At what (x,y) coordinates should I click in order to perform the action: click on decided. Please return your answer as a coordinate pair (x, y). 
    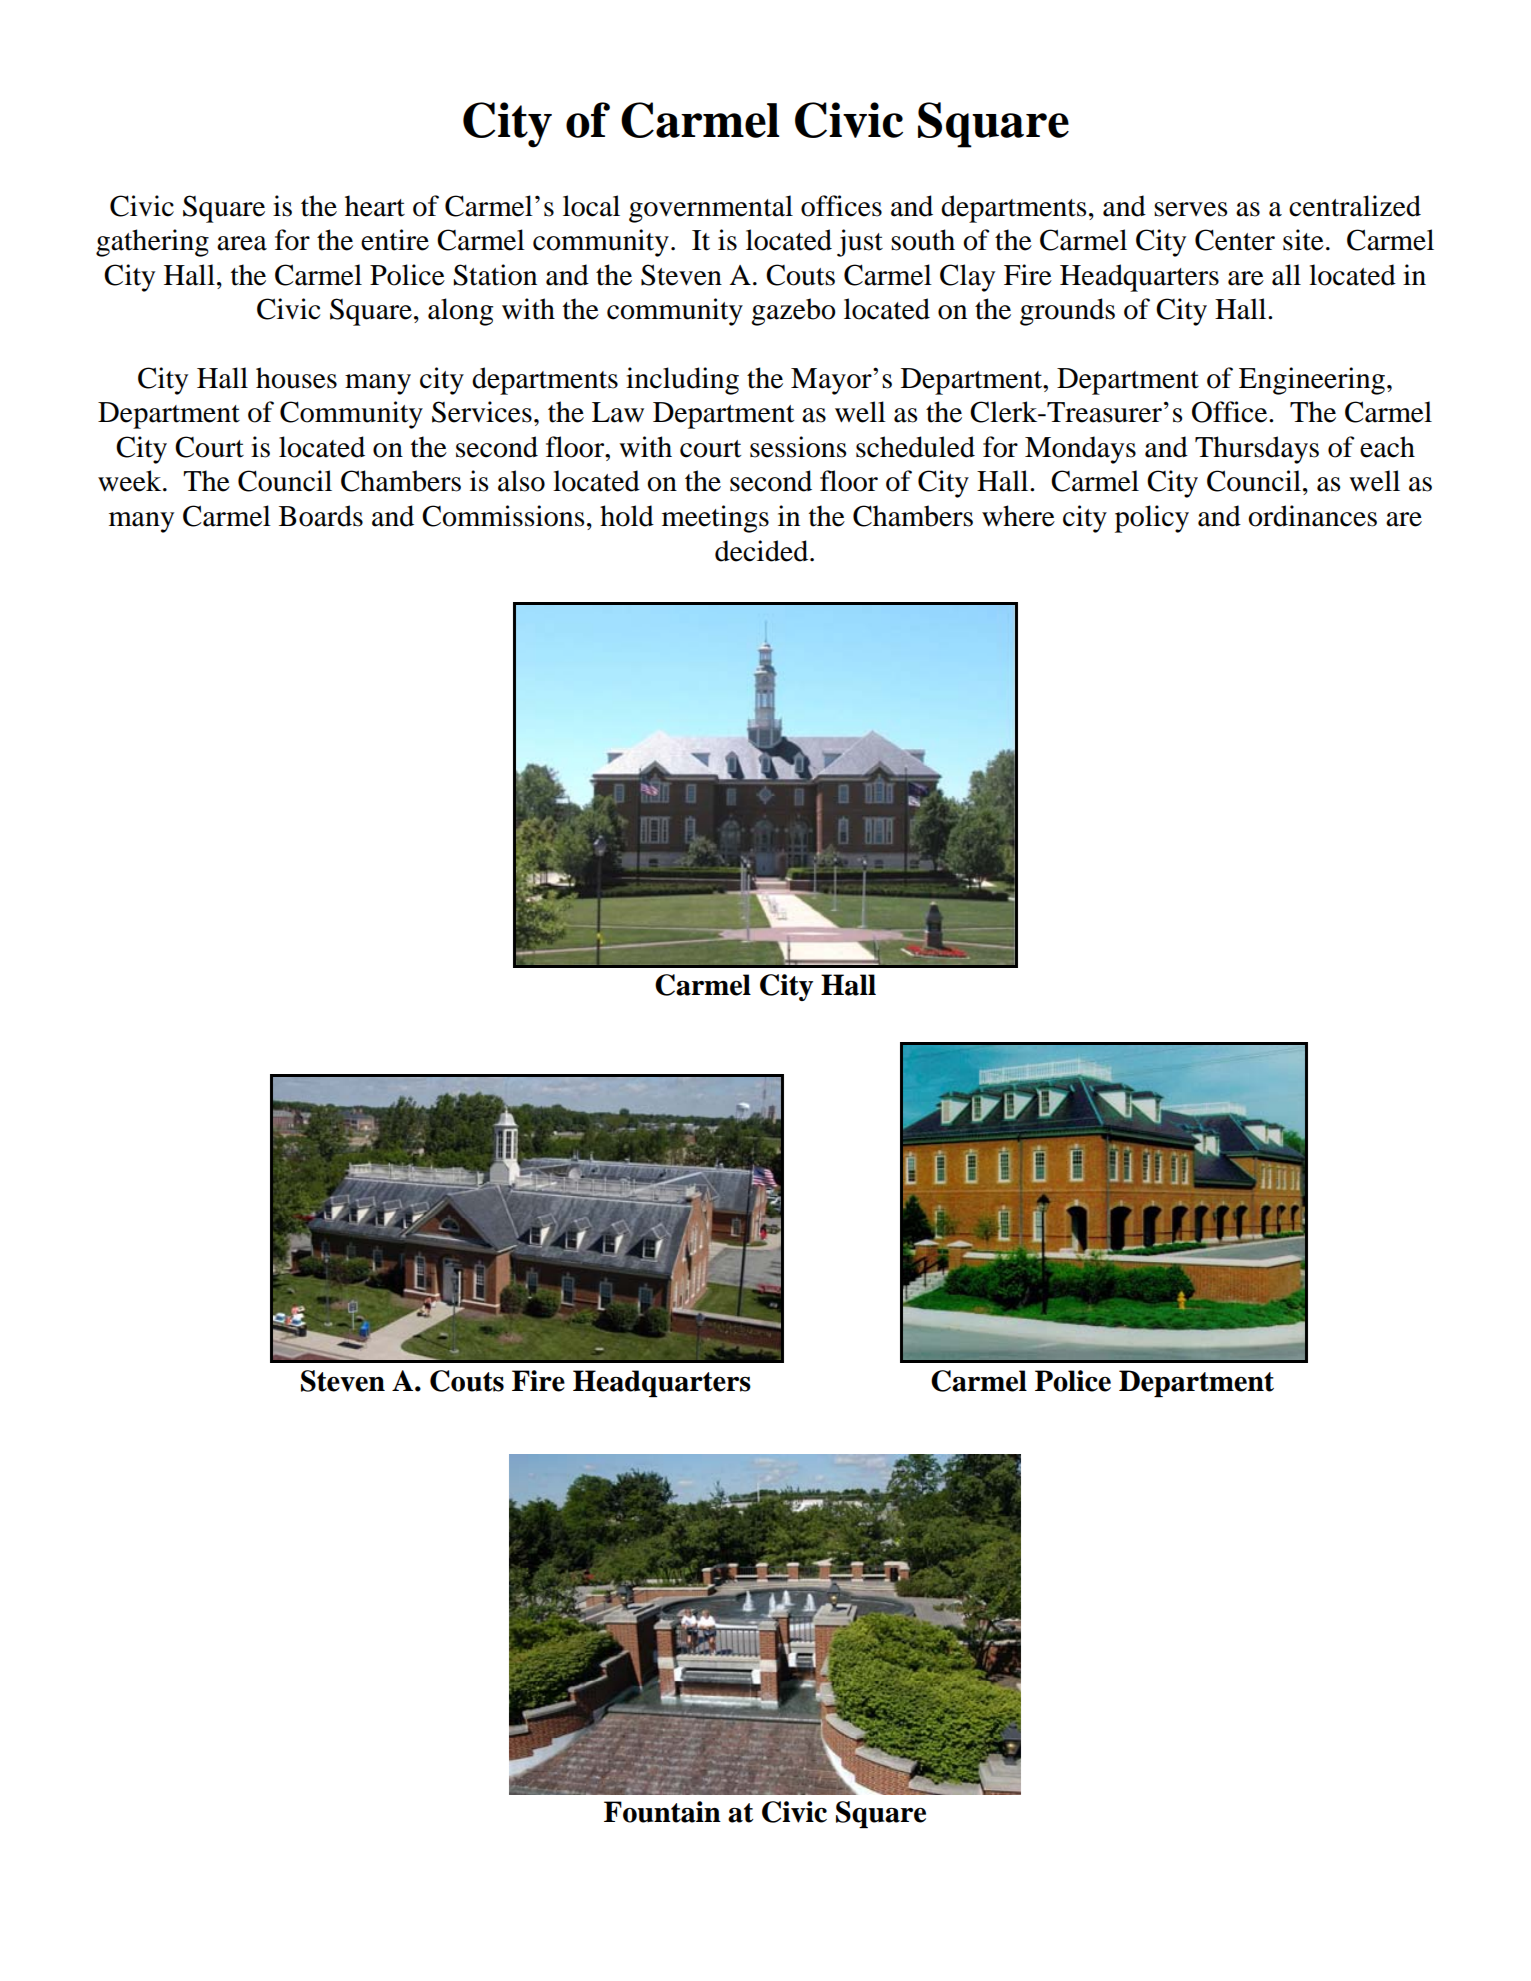
    Looking at the image, I should click on (763, 551).
